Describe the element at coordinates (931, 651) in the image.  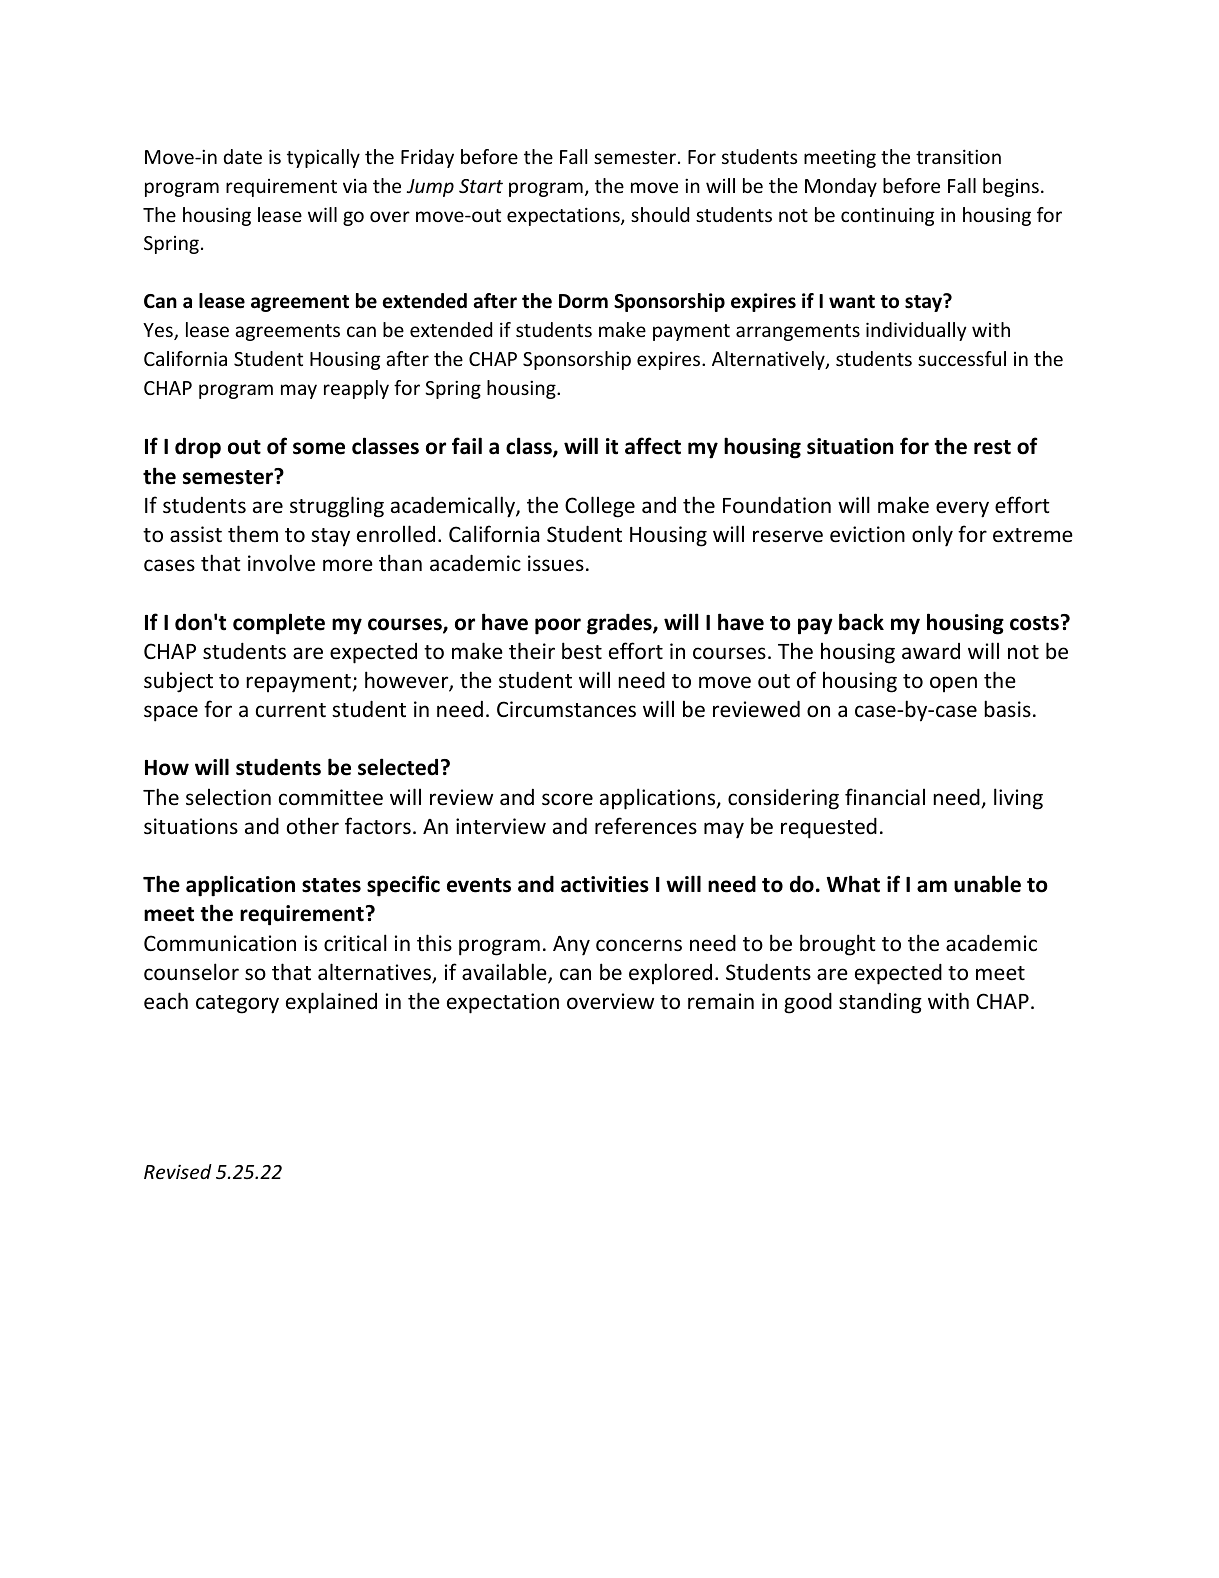
I see `award` at that location.
